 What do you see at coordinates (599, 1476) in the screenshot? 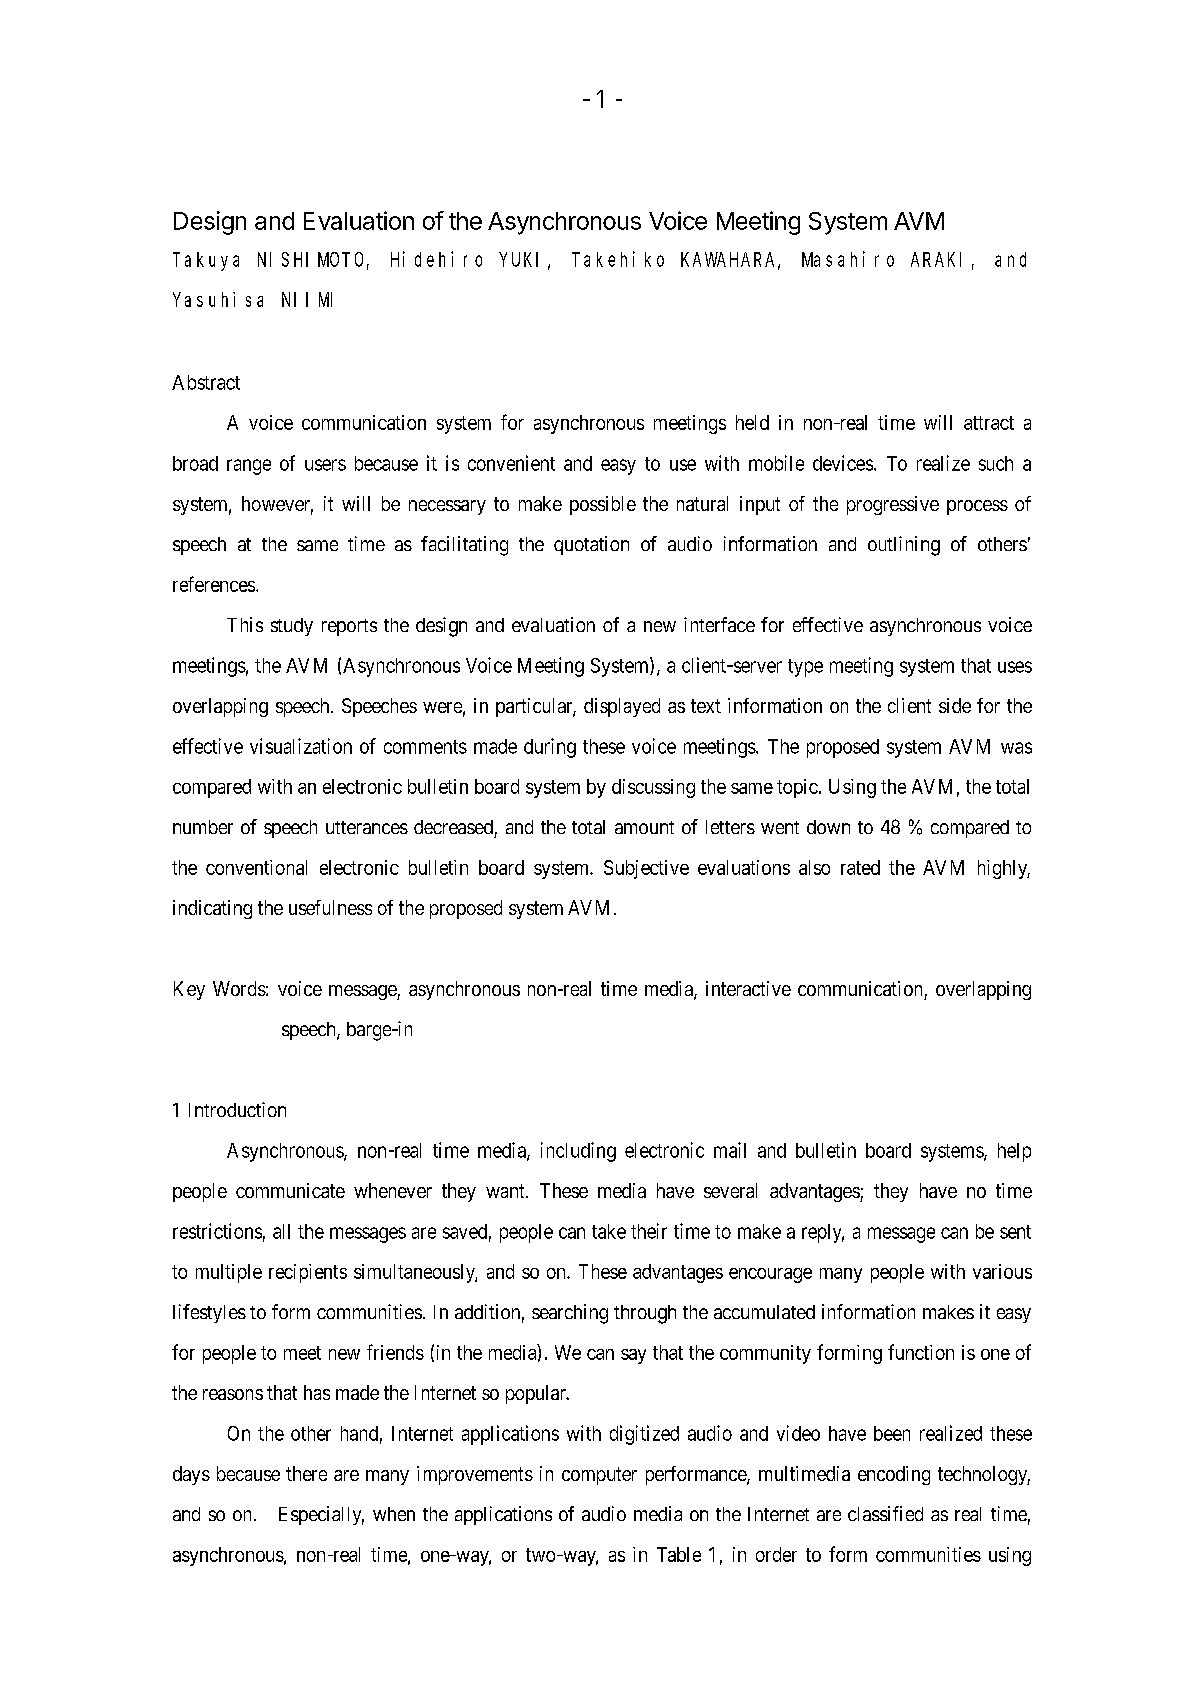
I see `computer` at bounding box center [599, 1476].
